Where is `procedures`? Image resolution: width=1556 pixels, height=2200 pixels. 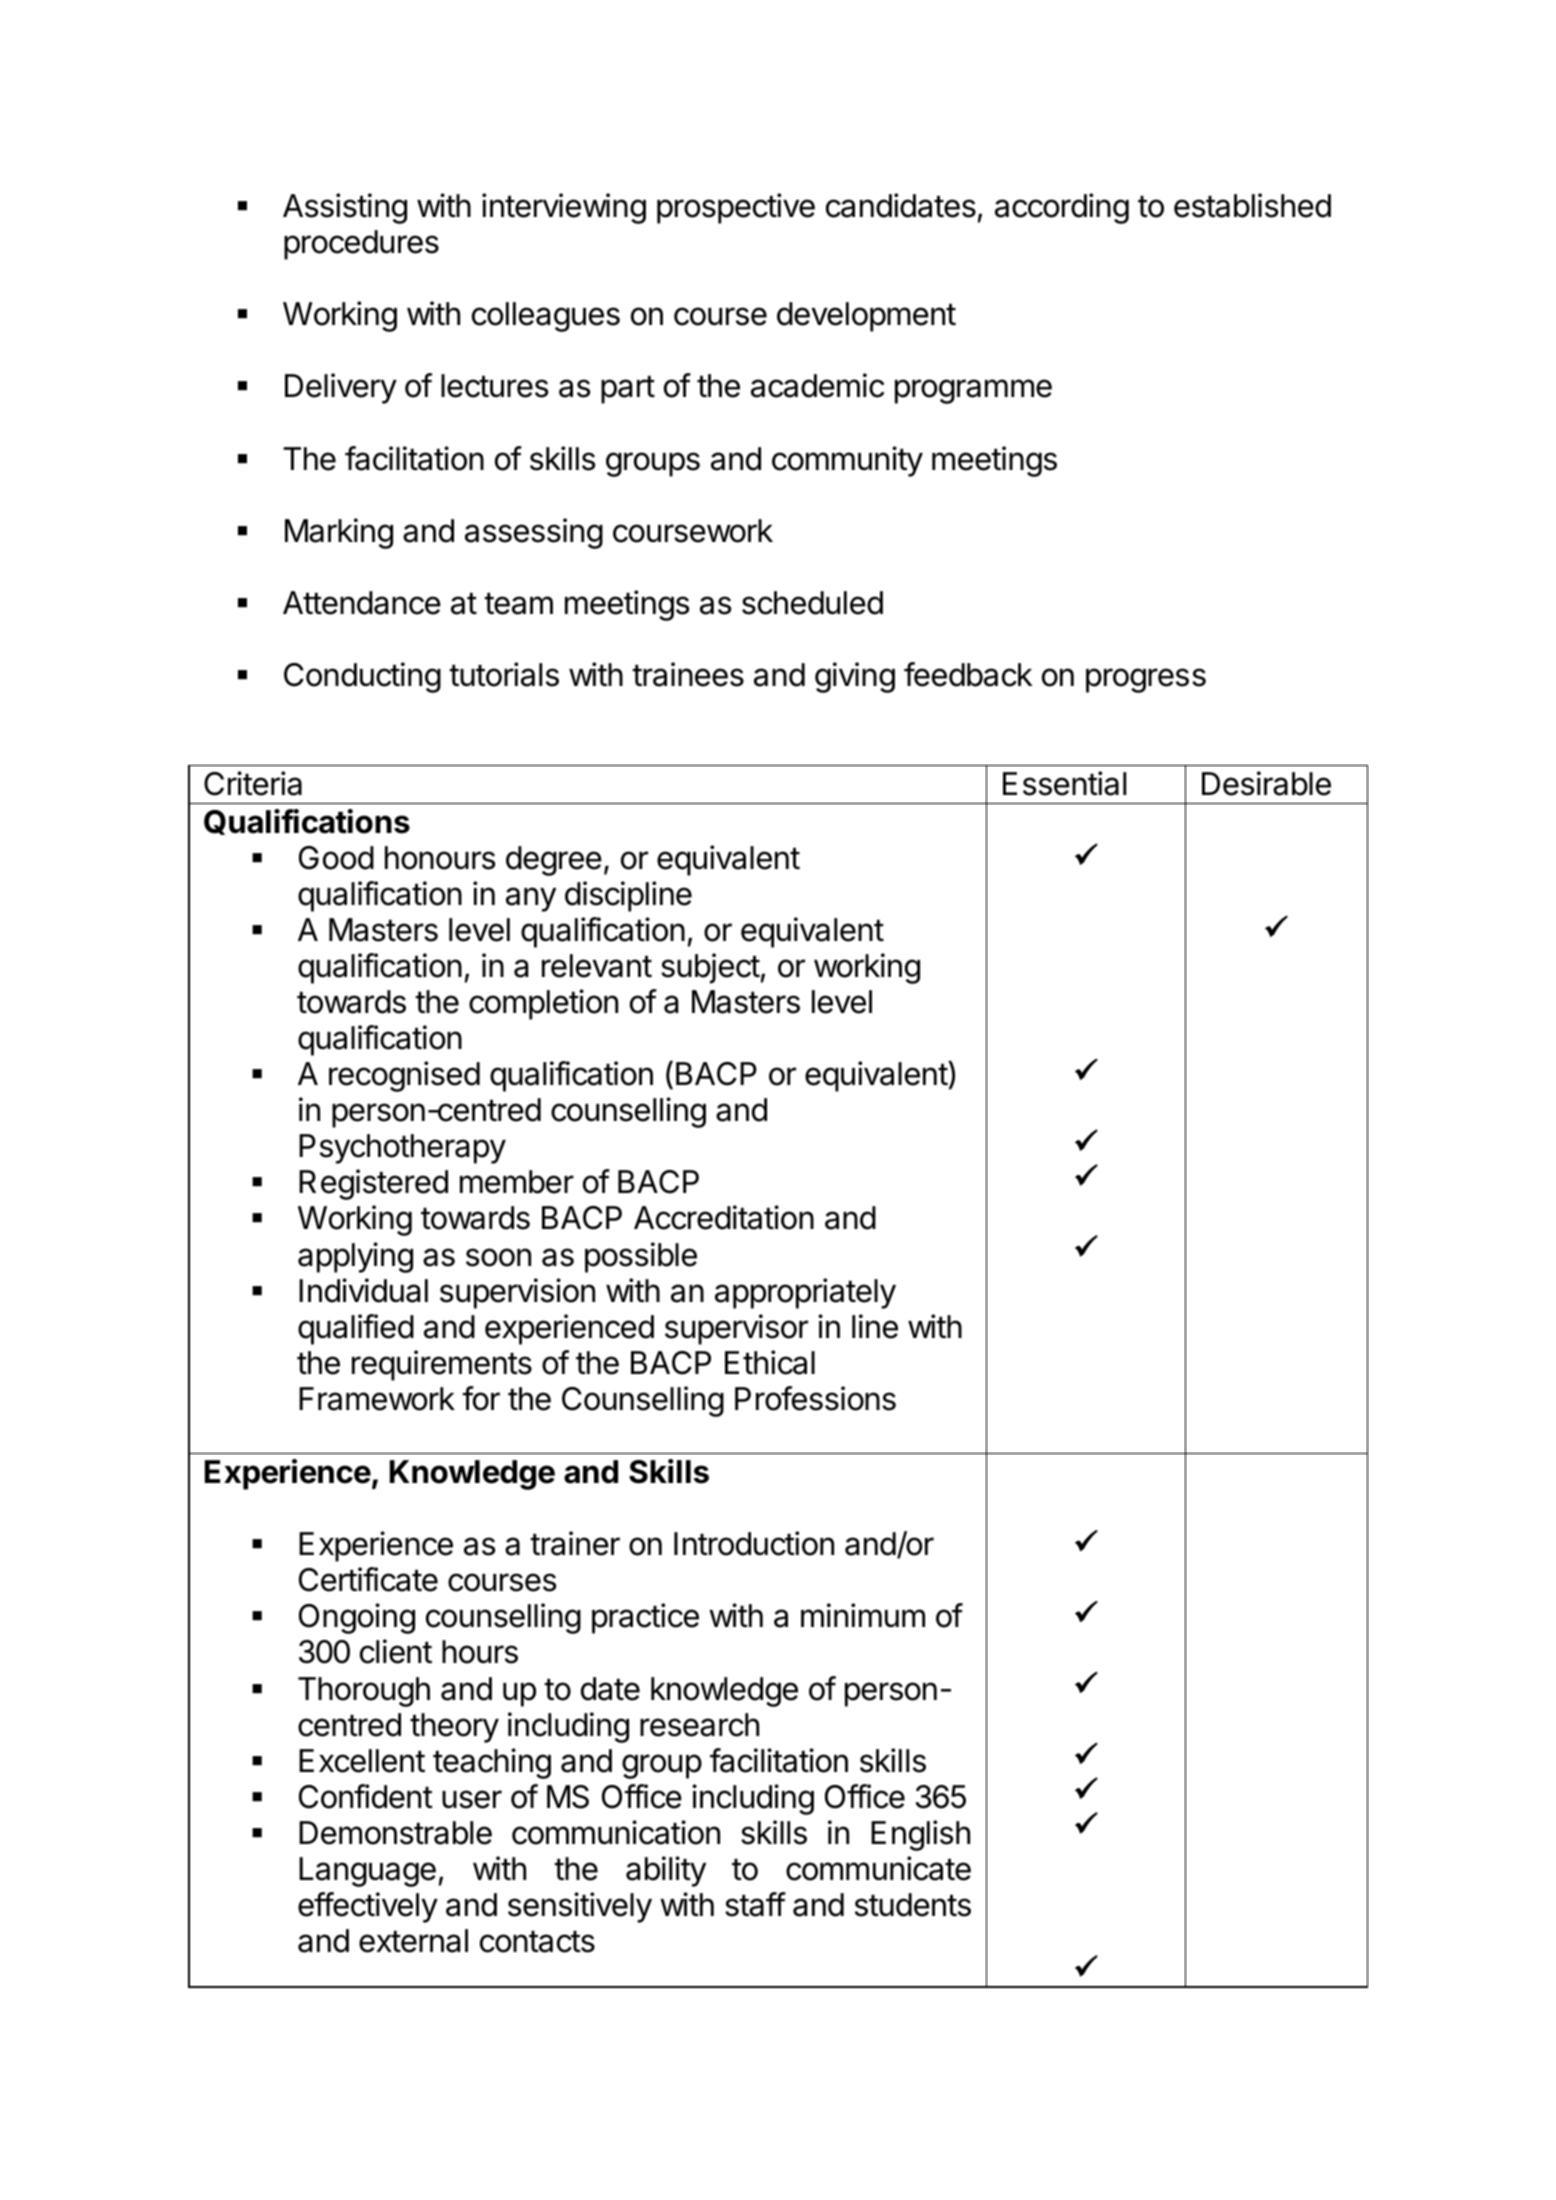 procedures is located at coordinates (361, 245).
